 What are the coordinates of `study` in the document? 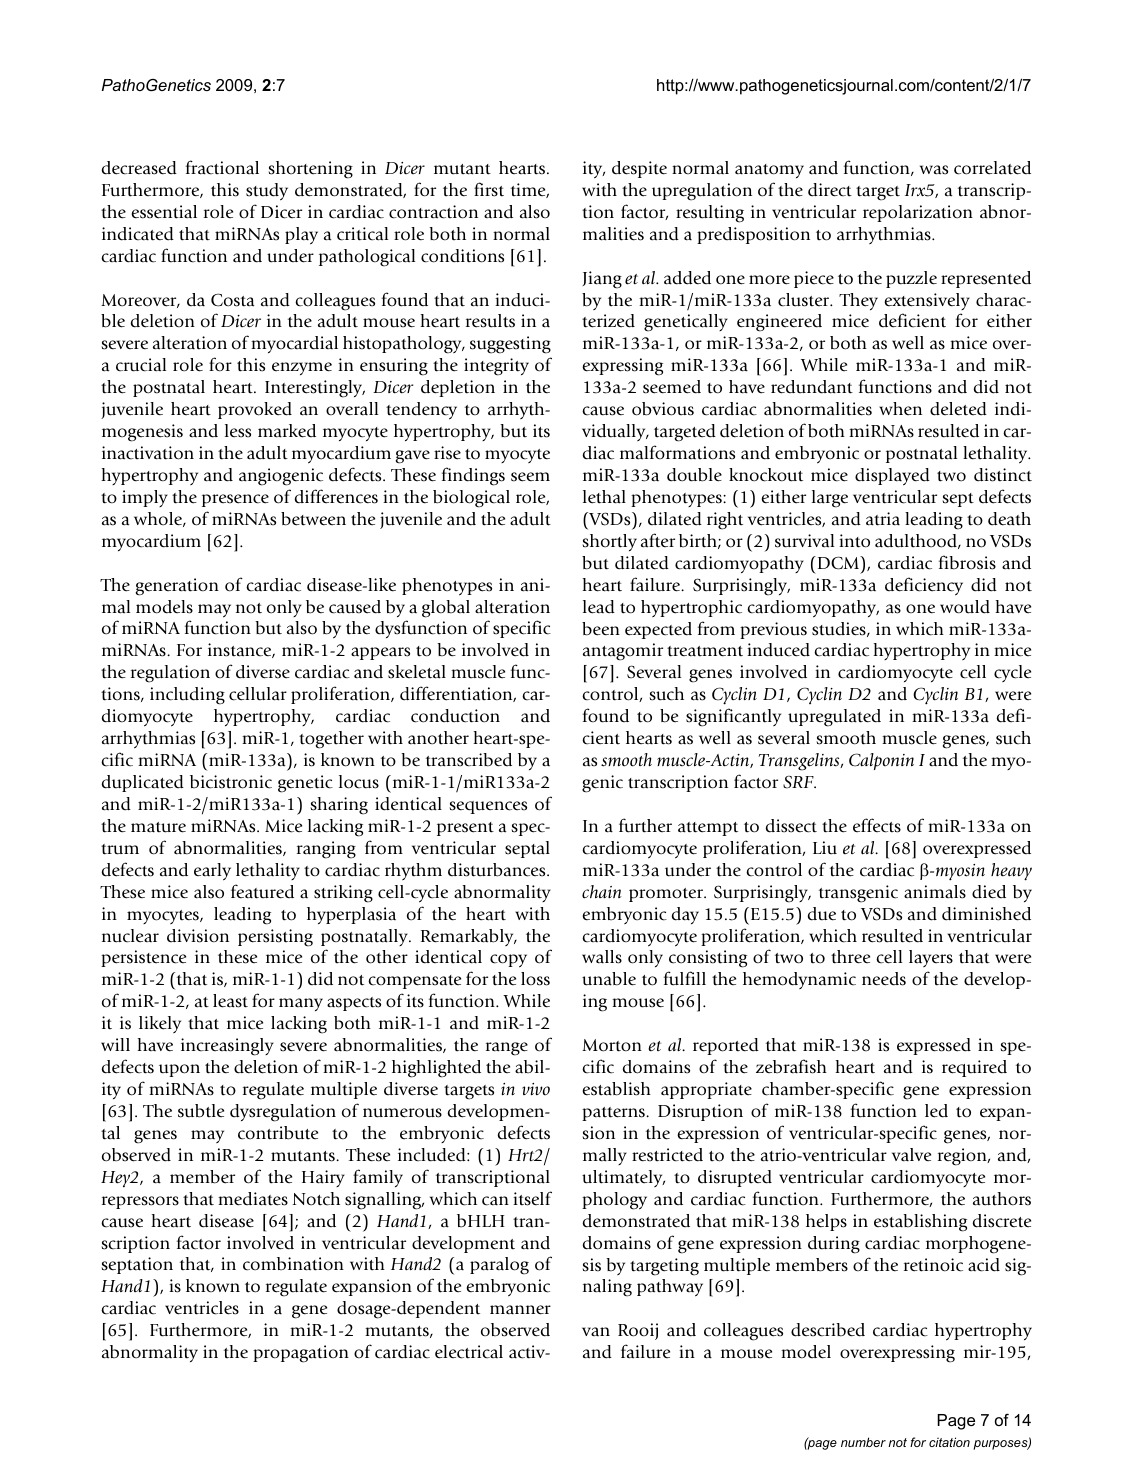 It's located at (267, 192).
